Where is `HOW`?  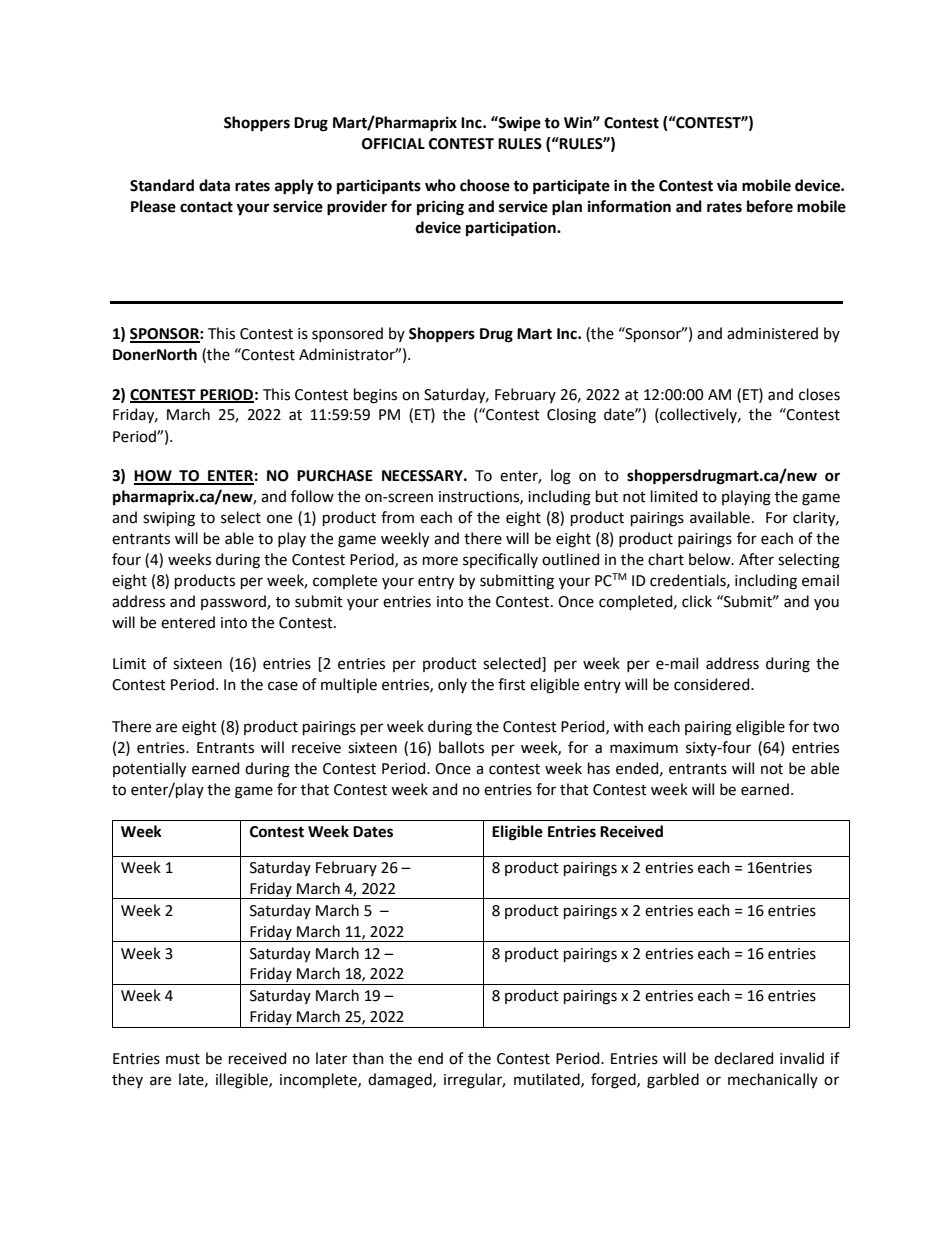
HOW is located at coordinates (154, 477).
